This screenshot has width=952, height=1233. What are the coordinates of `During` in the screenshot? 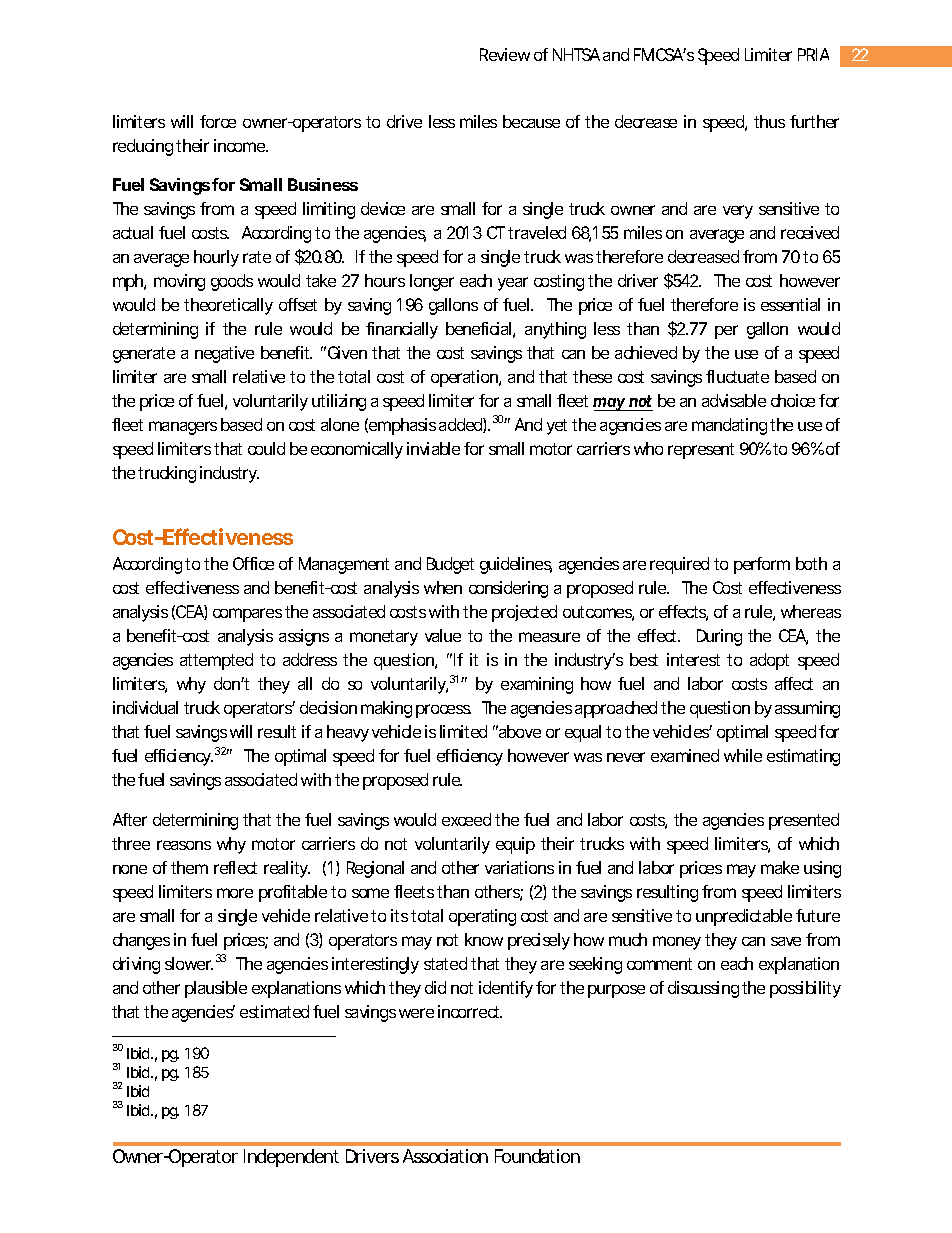 It's located at (719, 637).
